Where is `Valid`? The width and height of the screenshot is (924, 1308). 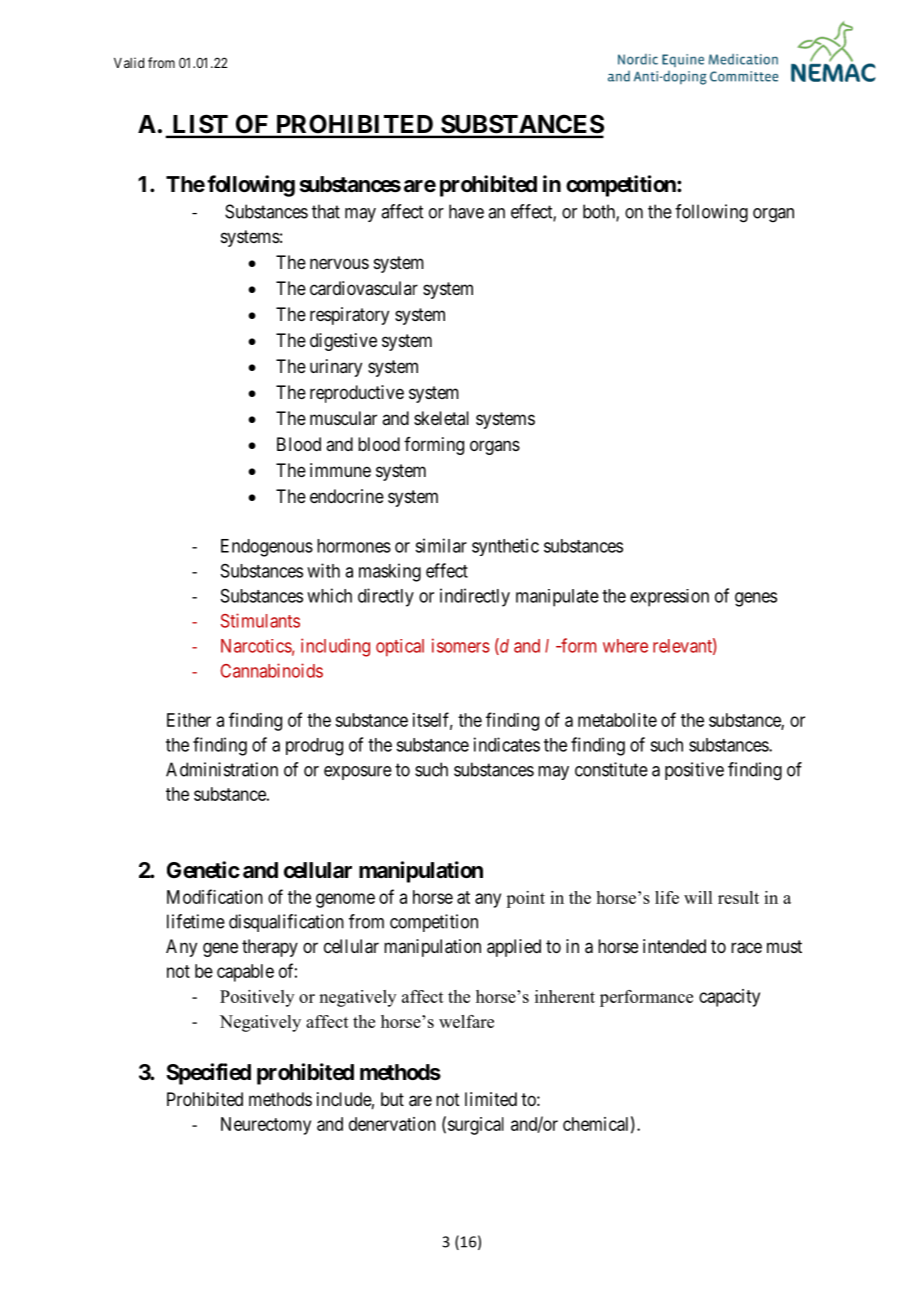 Valid is located at coordinates (129, 62).
